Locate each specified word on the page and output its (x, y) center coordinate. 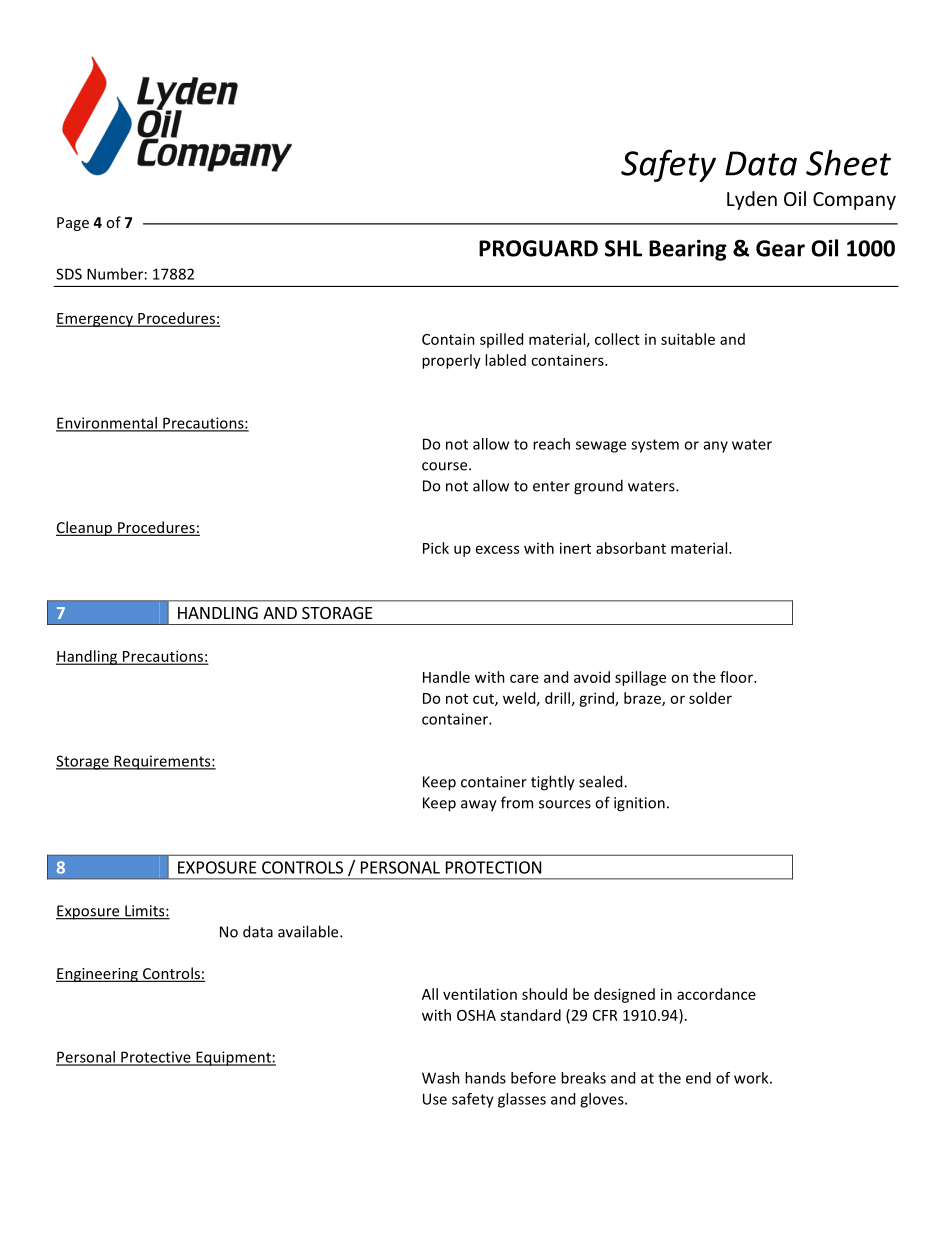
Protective (156, 1058)
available (309, 931)
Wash (441, 1078)
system (655, 446)
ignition (639, 804)
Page (73, 224)
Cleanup (85, 528)
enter (551, 486)
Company (854, 201)
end (698, 1078)
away (479, 806)
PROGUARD (538, 248)
